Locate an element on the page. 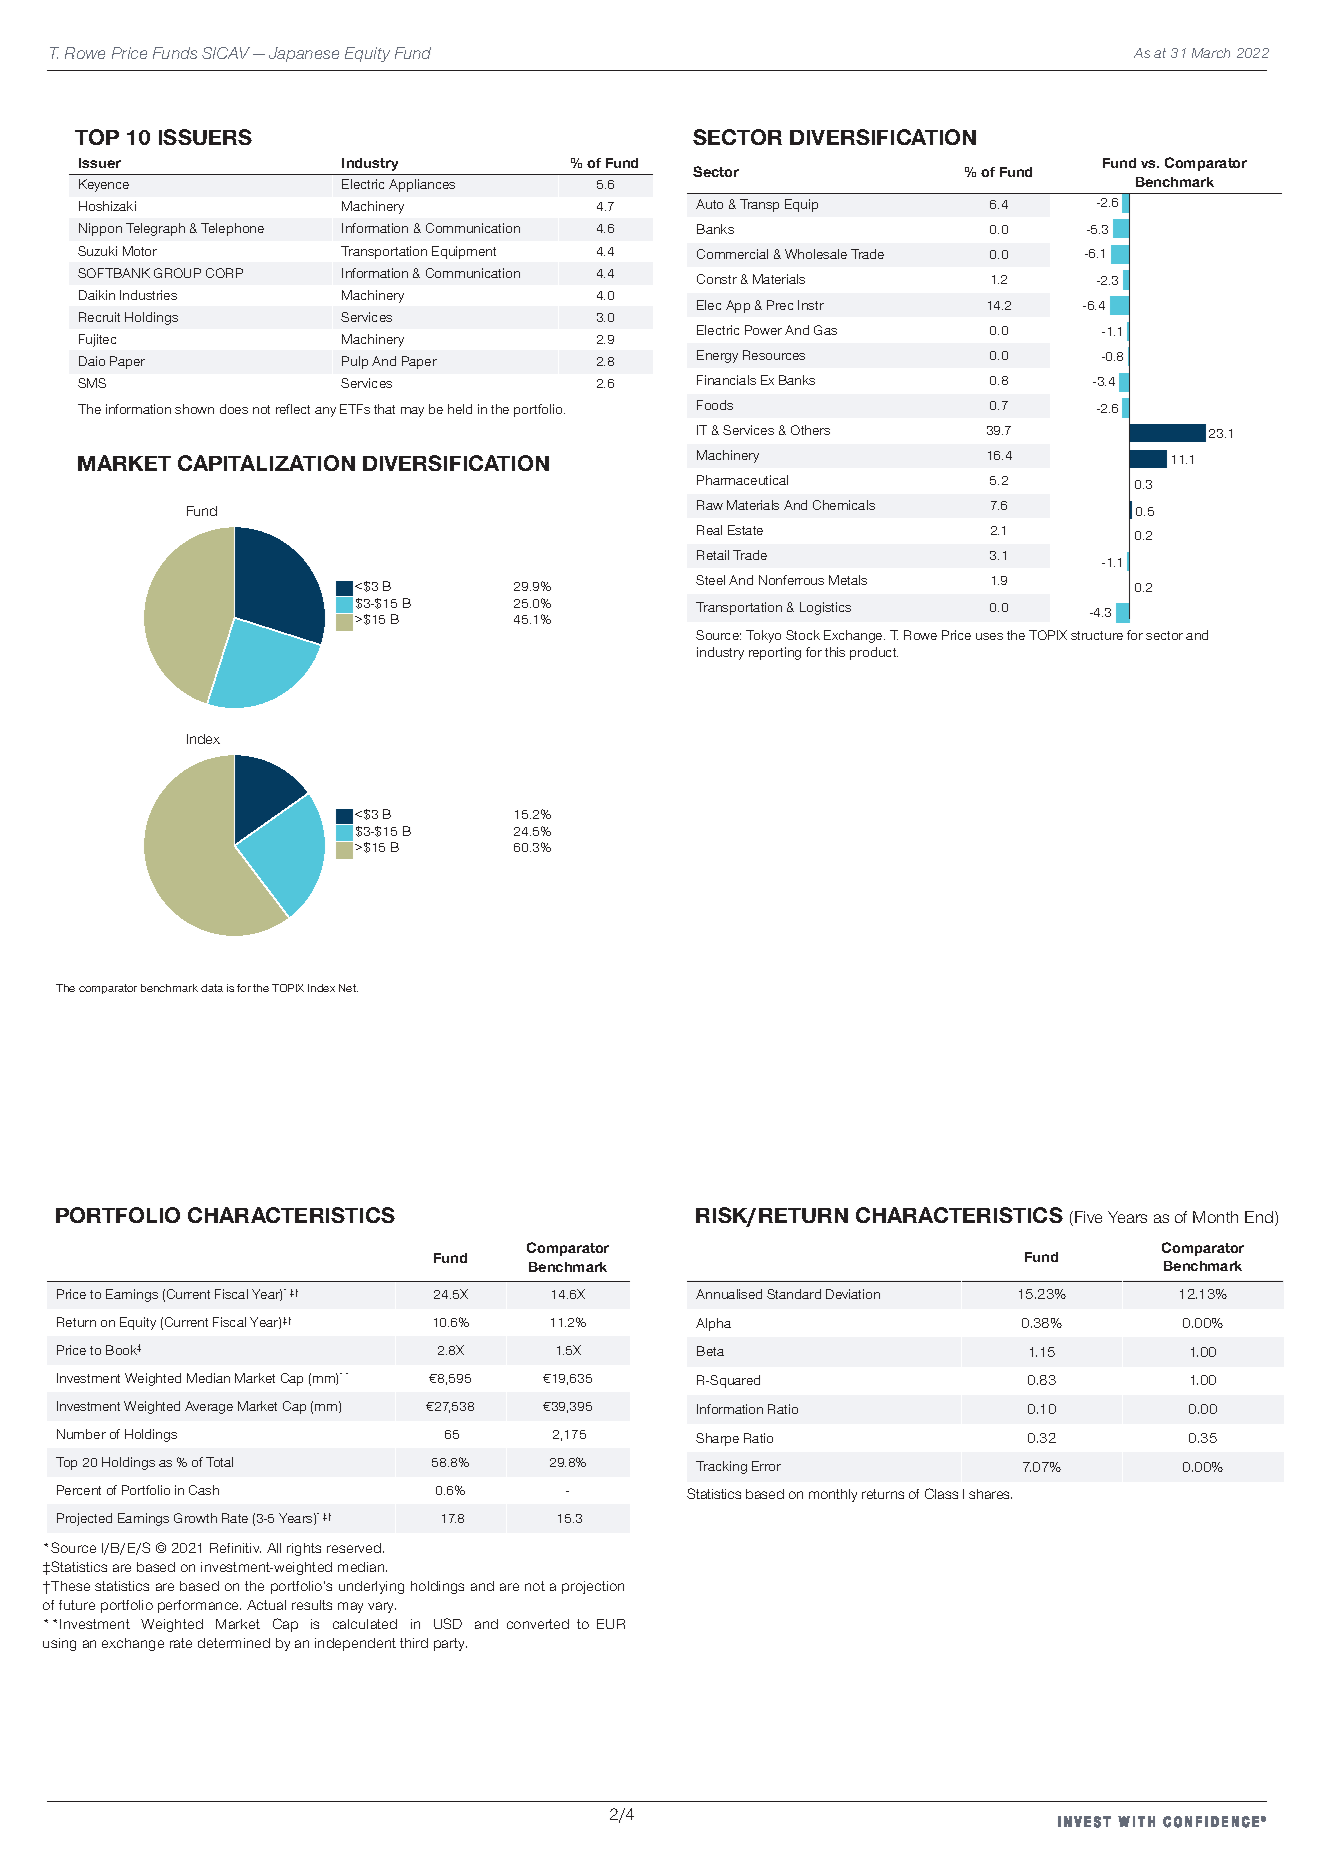  data is located at coordinates (212, 988).
